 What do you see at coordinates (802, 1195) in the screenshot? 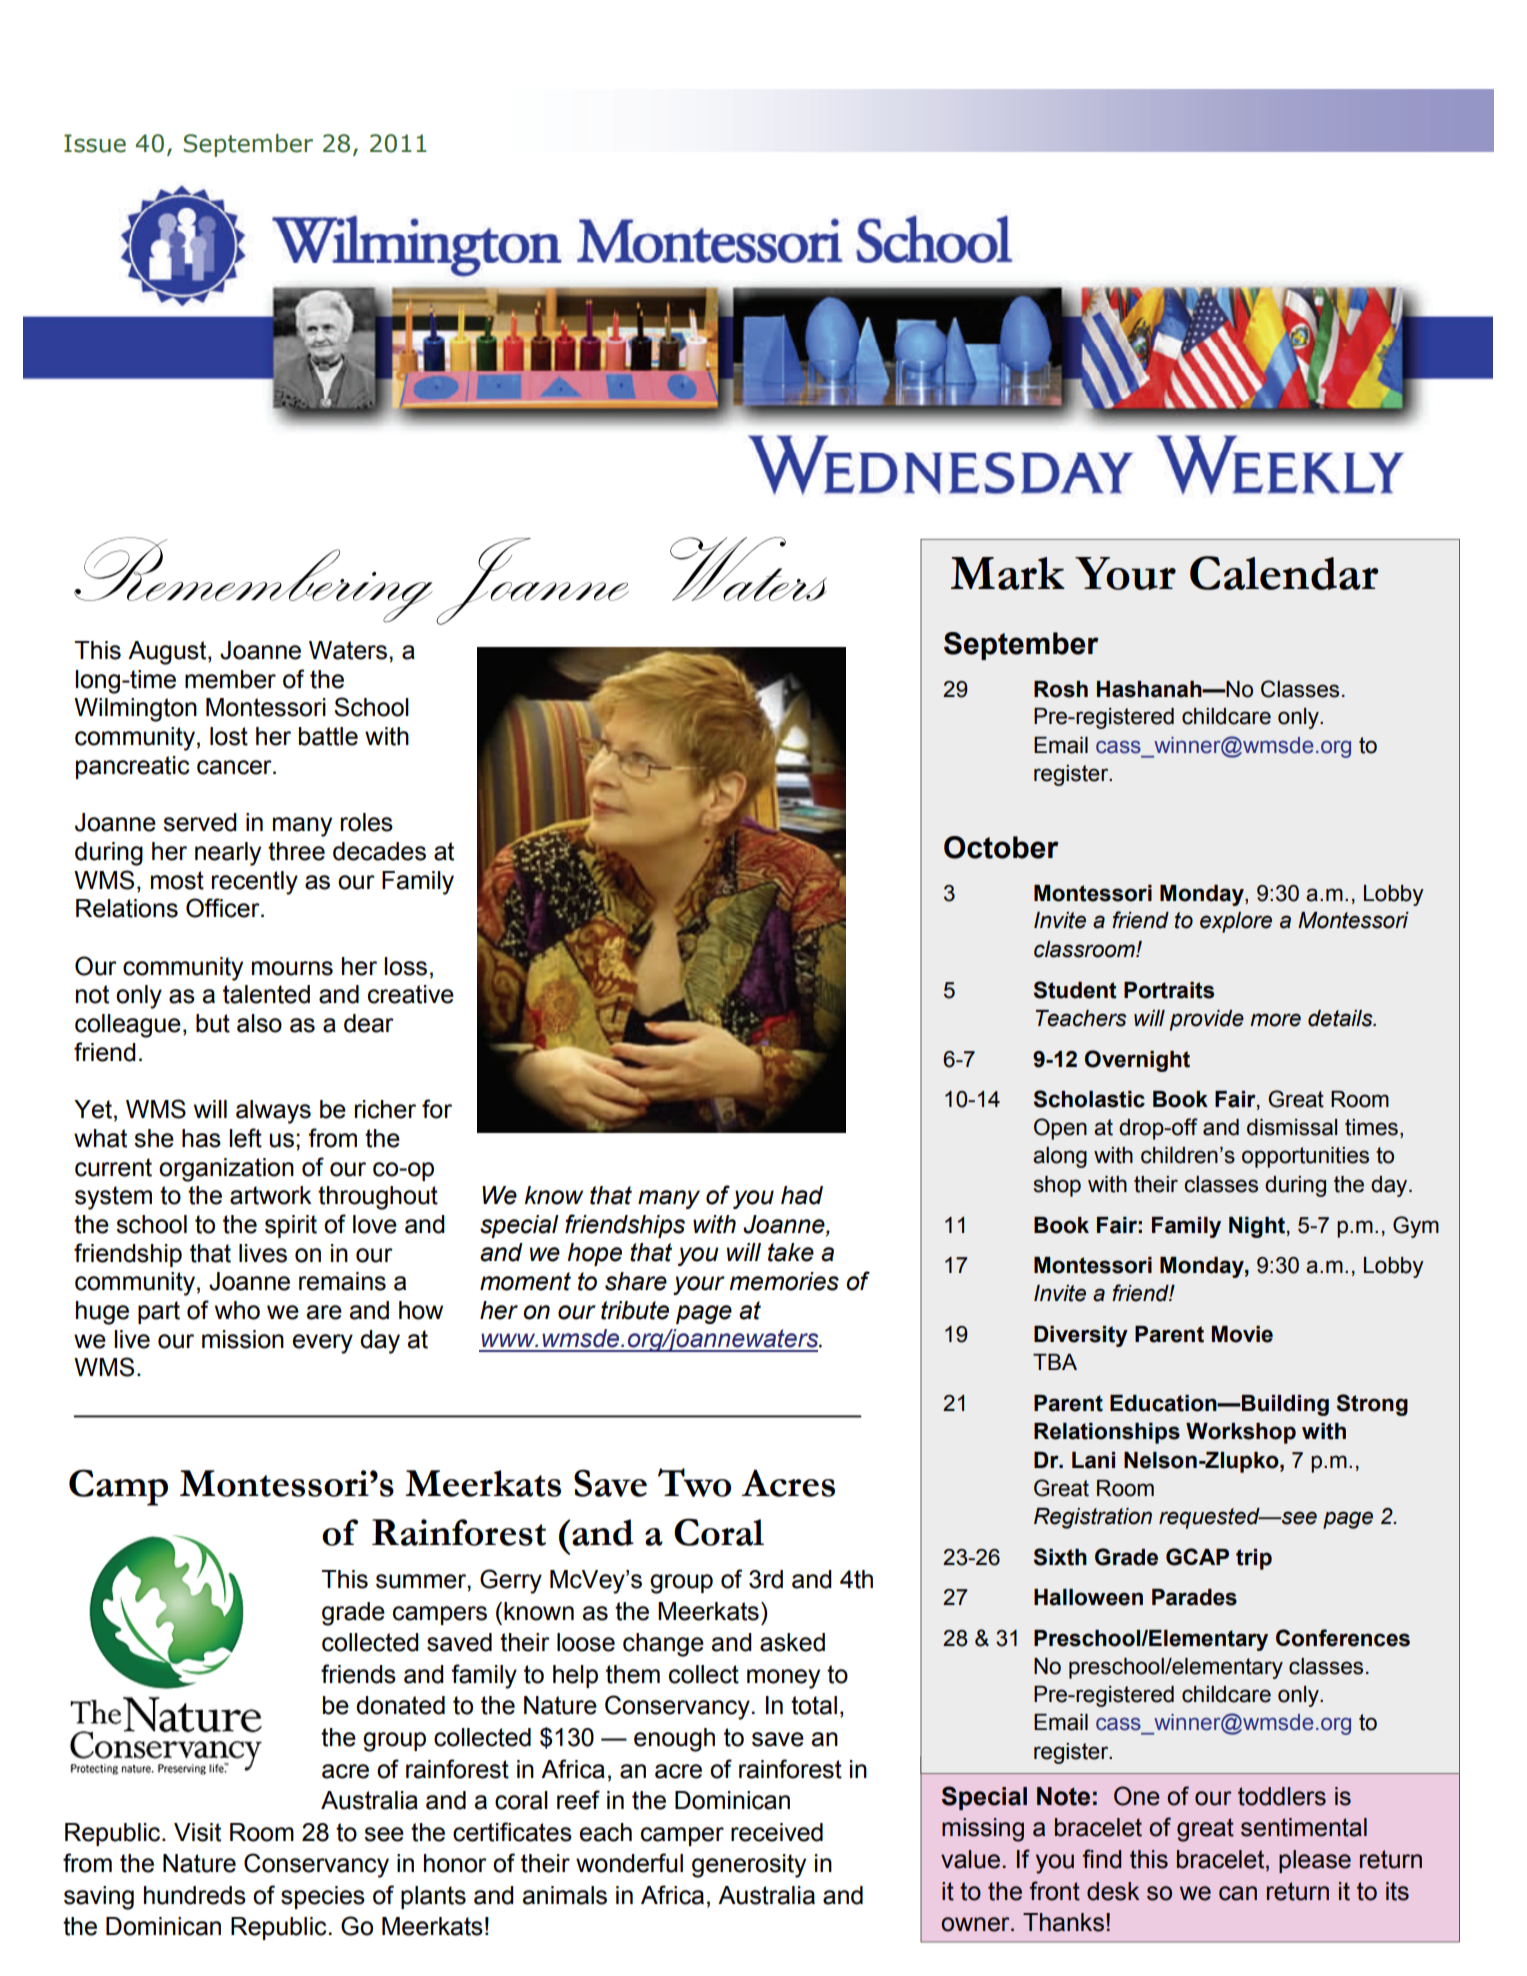
I see `had` at bounding box center [802, 1195].
